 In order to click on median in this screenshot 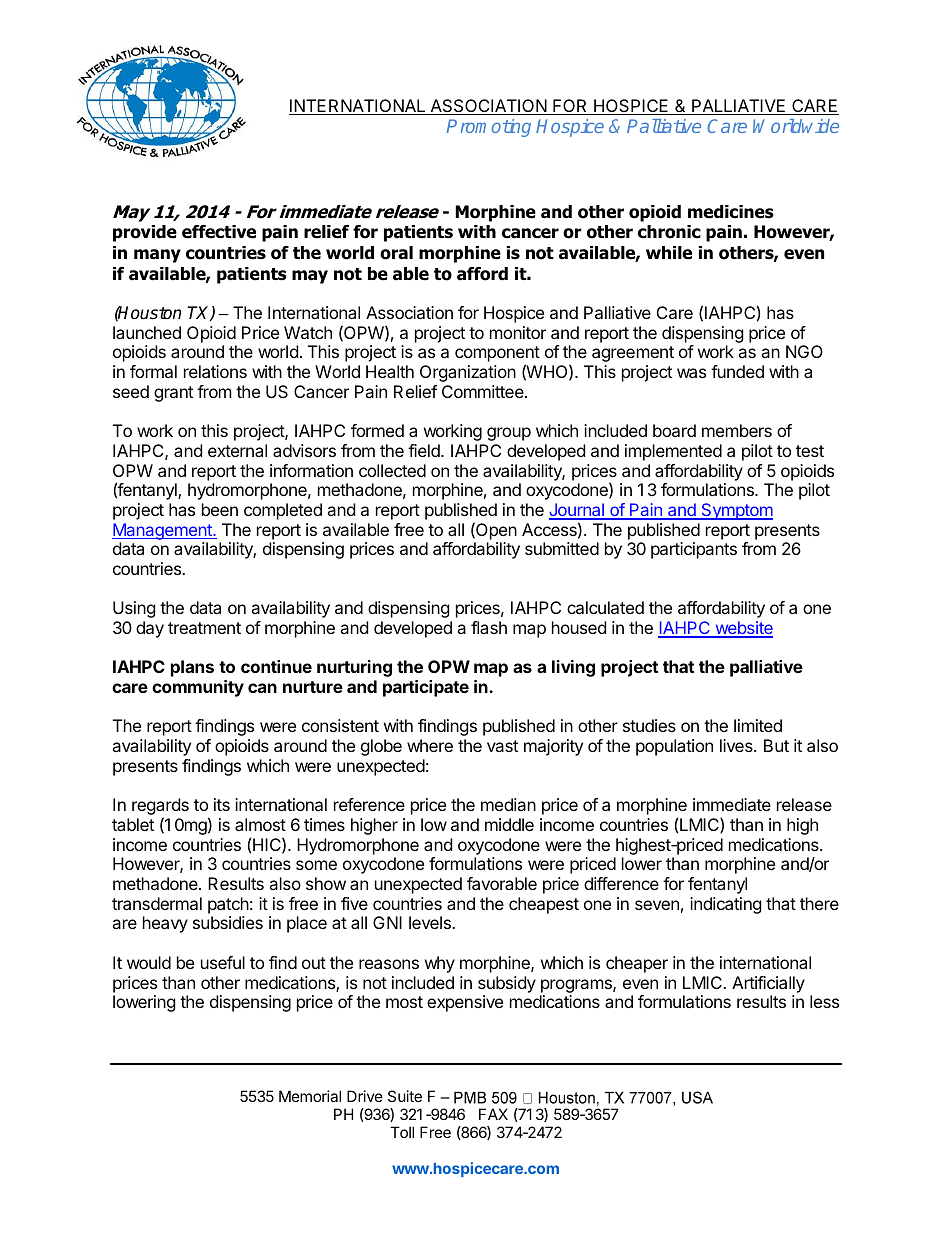, I will do `click(508, 804)`.
